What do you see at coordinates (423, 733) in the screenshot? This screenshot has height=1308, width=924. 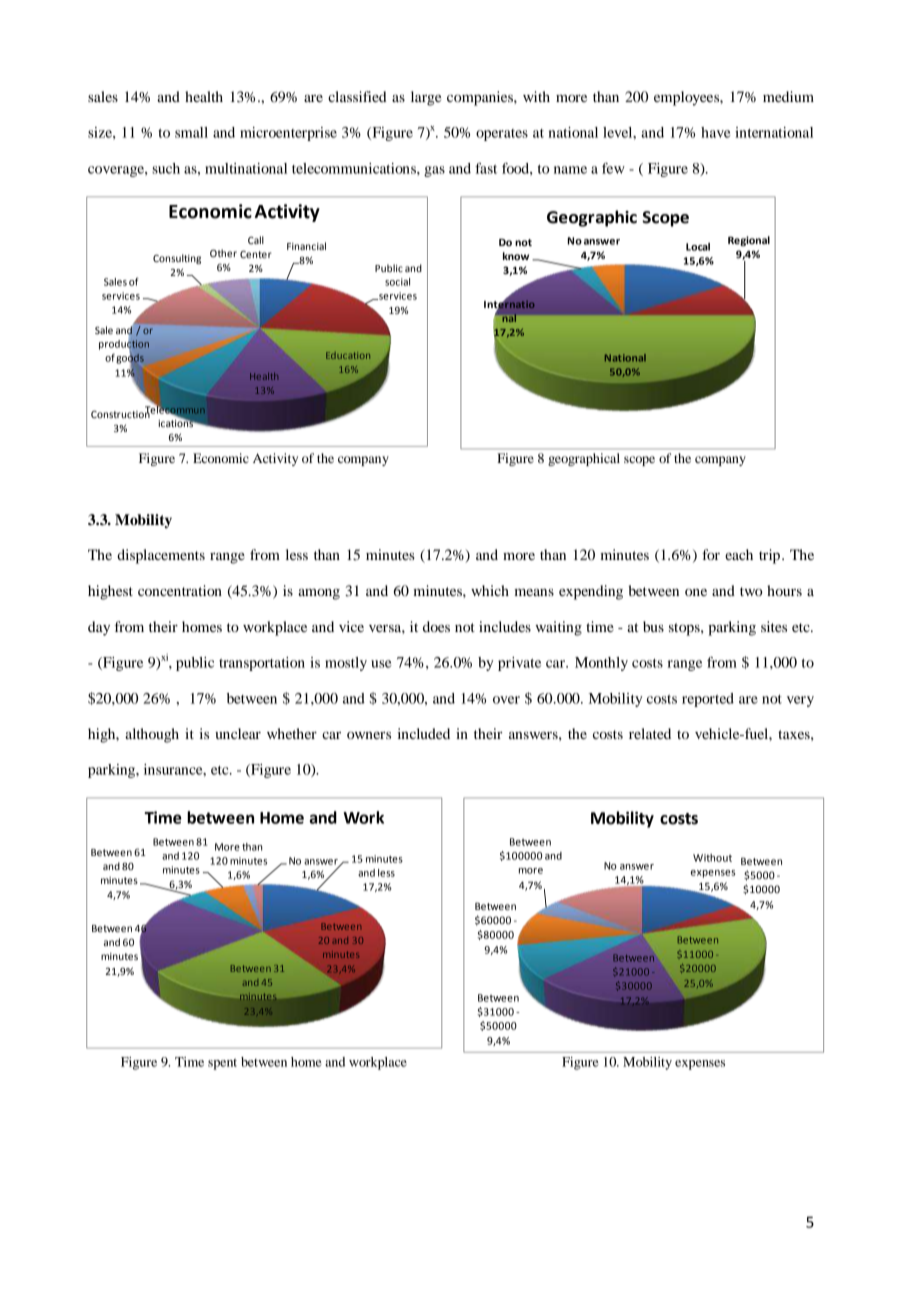 I see `included` at bounding box center [423, 733].
